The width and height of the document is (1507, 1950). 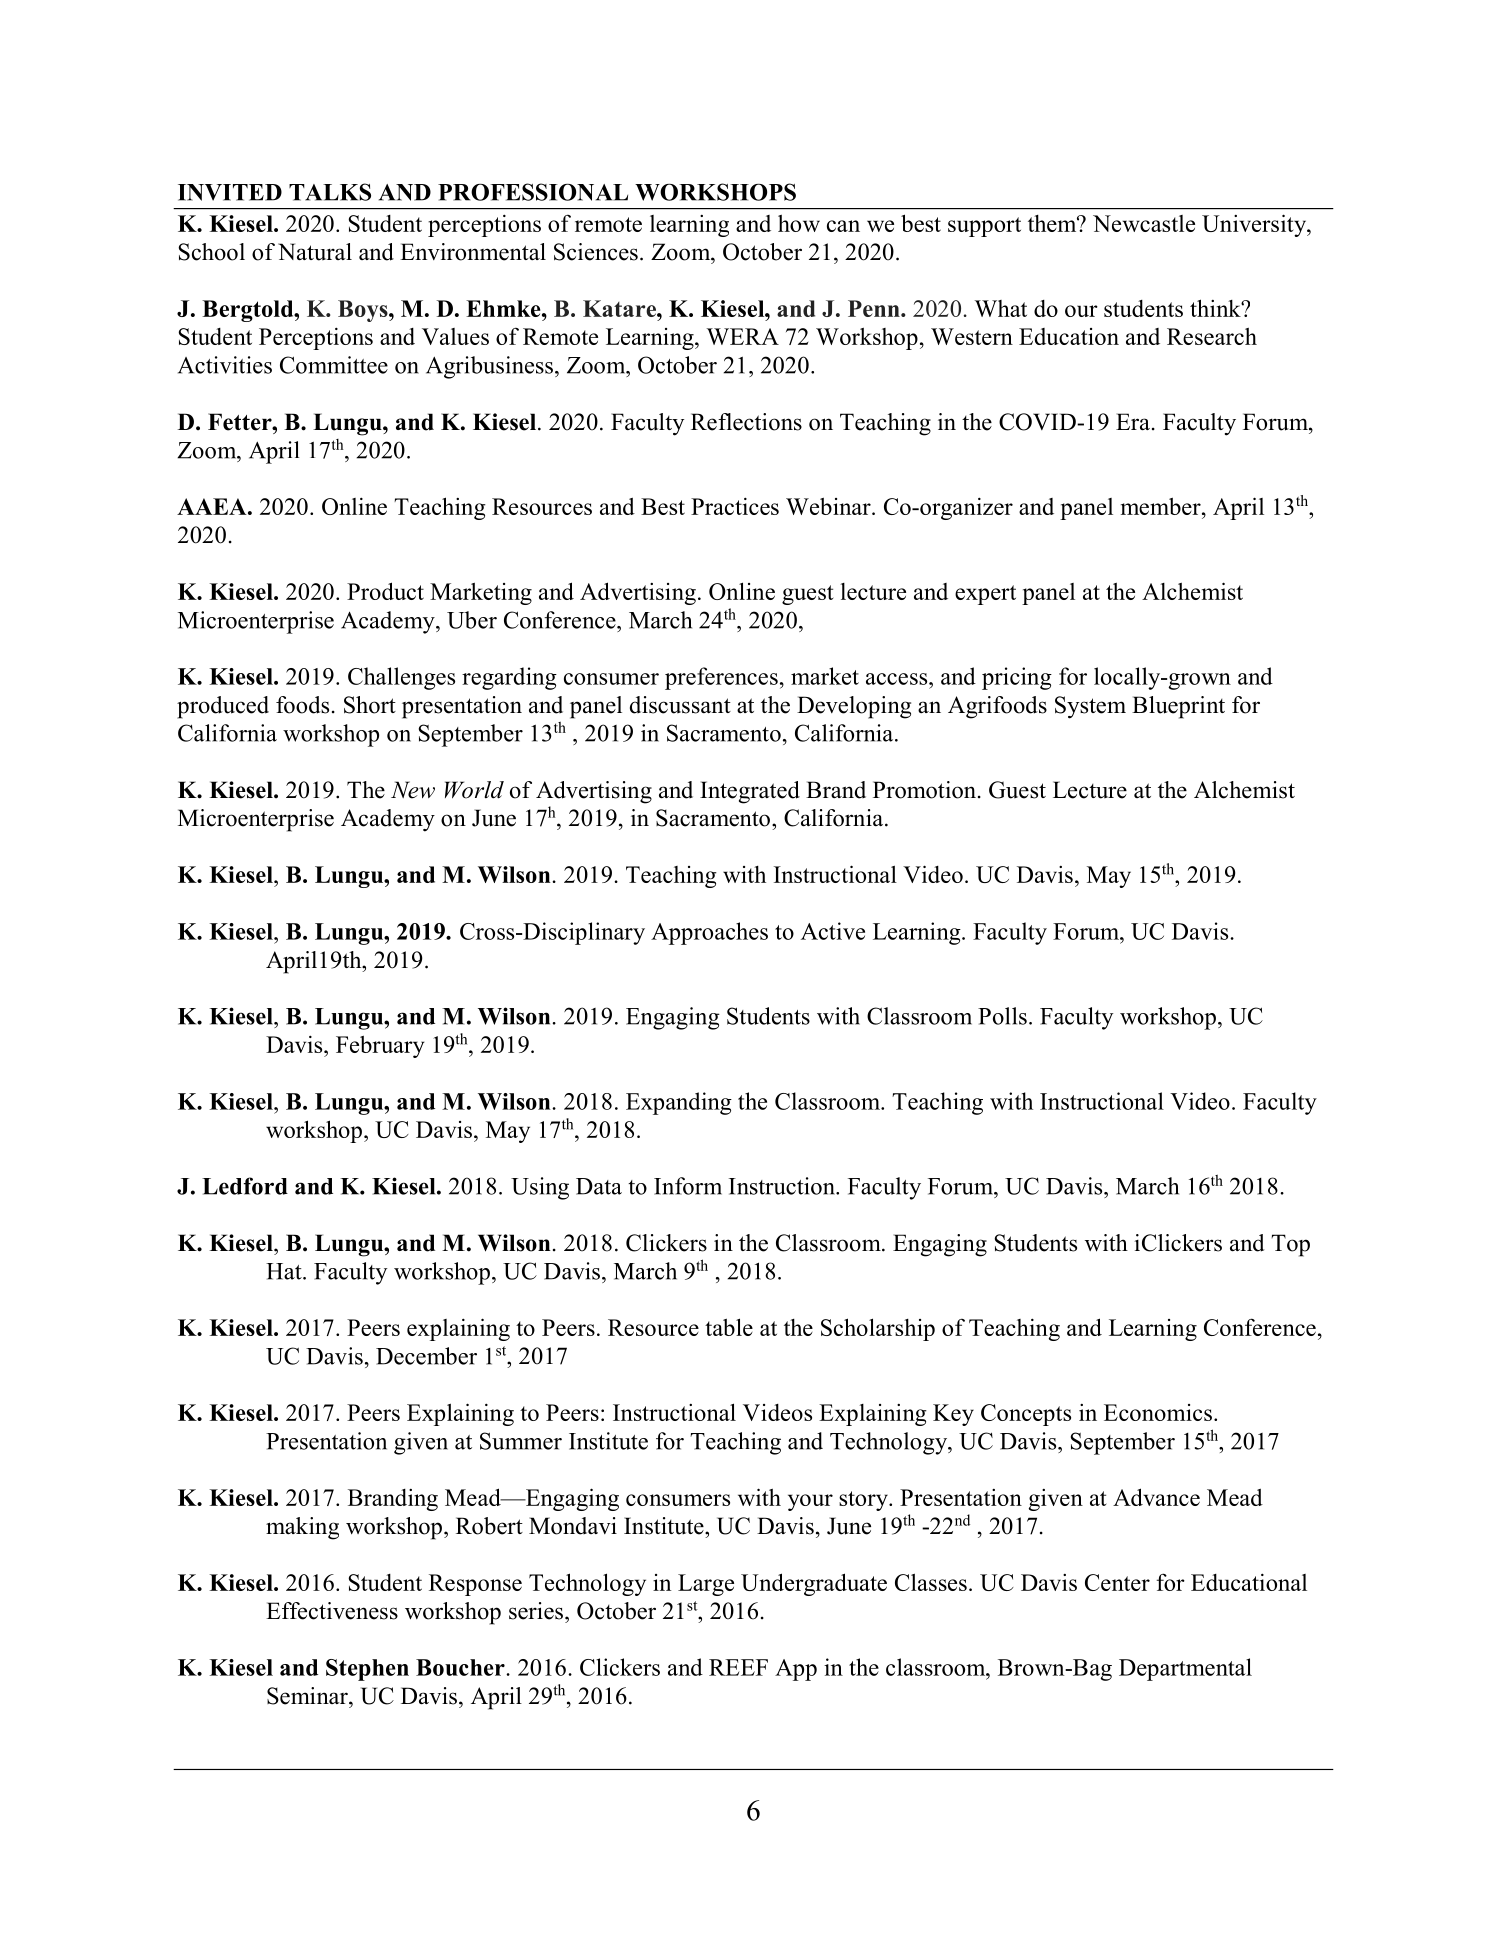 What do you see at coordinates (709, 933) in the document?
I see `Approaches` at bounding box center [709, 933].
